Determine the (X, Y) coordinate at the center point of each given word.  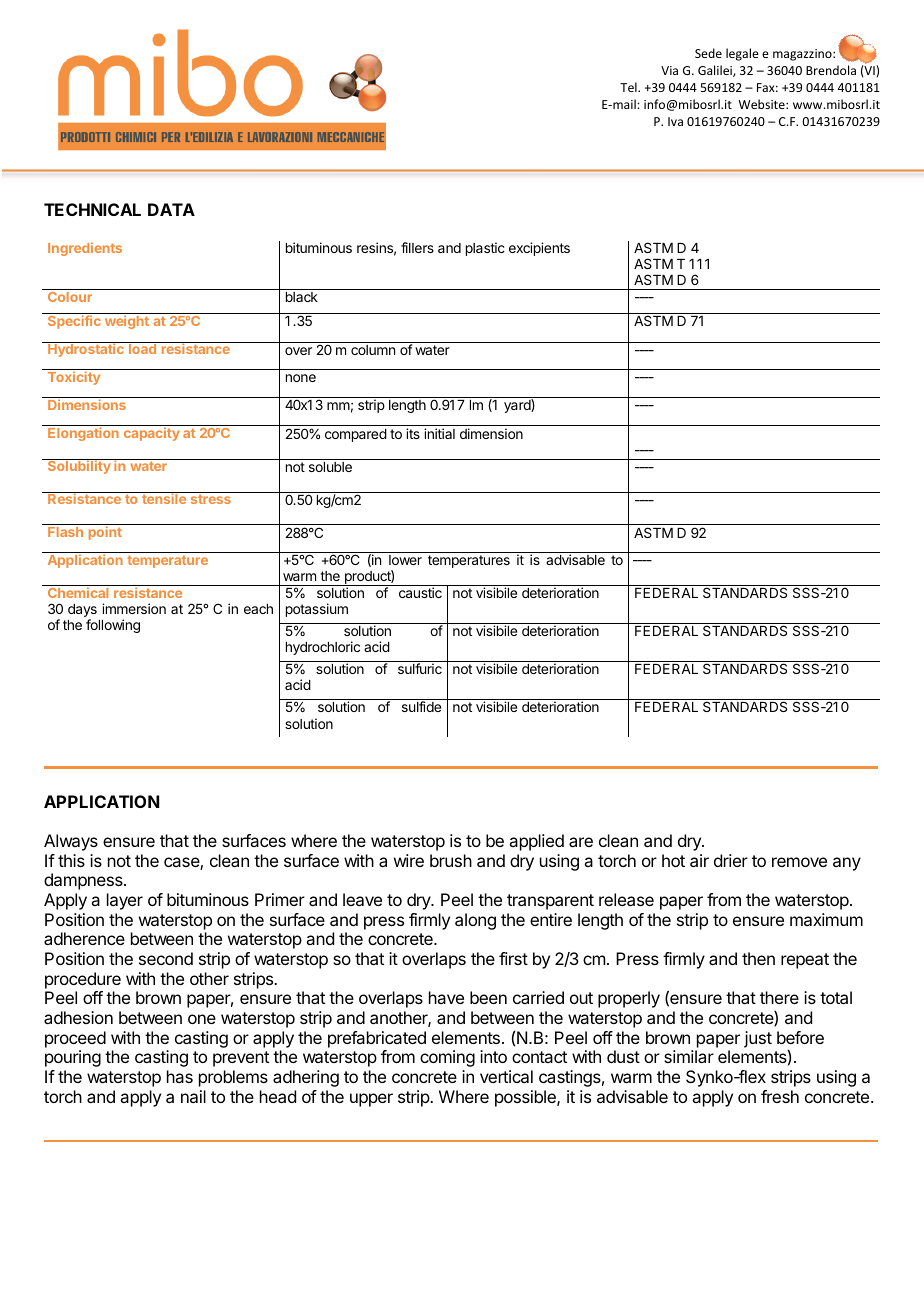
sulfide (421, 706)
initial (439, 433)
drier (731, 860)
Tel (629, 87)
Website (762, 104)
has (180, 1076)
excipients (539, 249)
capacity (152, 434)
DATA (171, 209)
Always (71, 842)
